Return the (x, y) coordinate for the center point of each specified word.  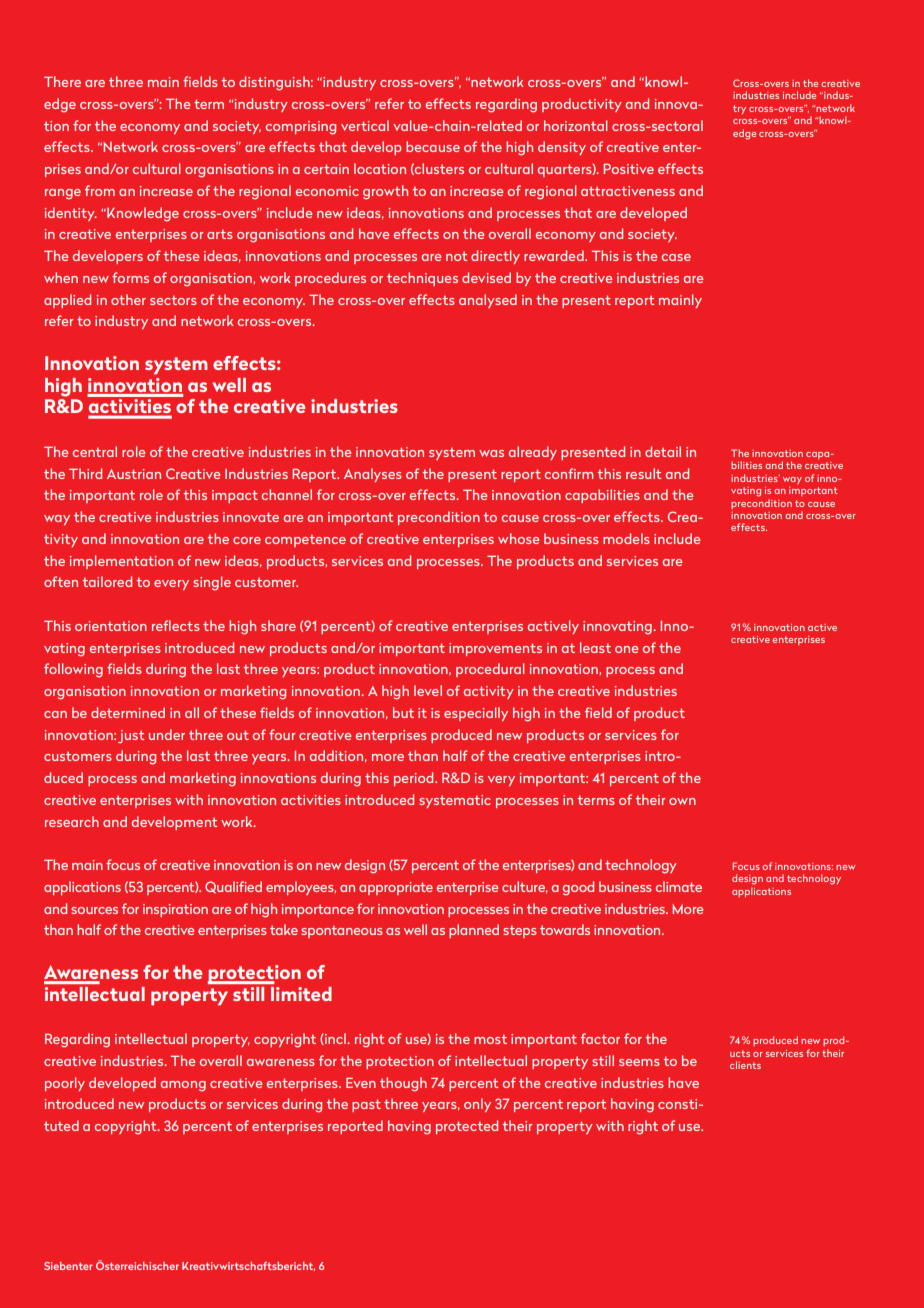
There (62, 81)
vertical (365, 125)
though (403, 1084)
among (183, 1086)
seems (639, 1062)
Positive (628, 169)
